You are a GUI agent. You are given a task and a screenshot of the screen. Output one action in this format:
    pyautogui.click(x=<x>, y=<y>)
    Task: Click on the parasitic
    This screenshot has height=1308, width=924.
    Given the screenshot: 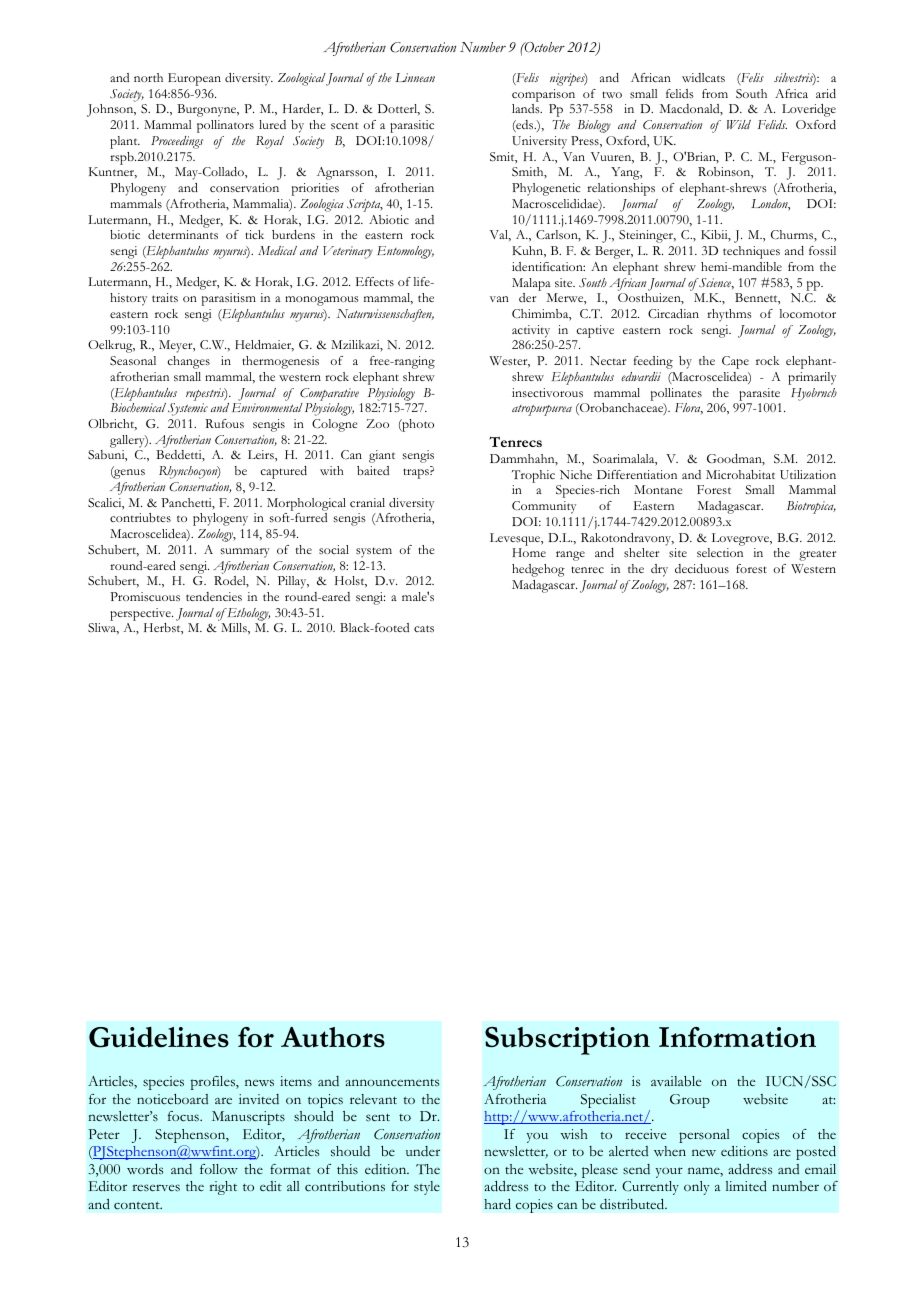 What is the action you would take?
    pyautogui.click(x=412, y=128)
